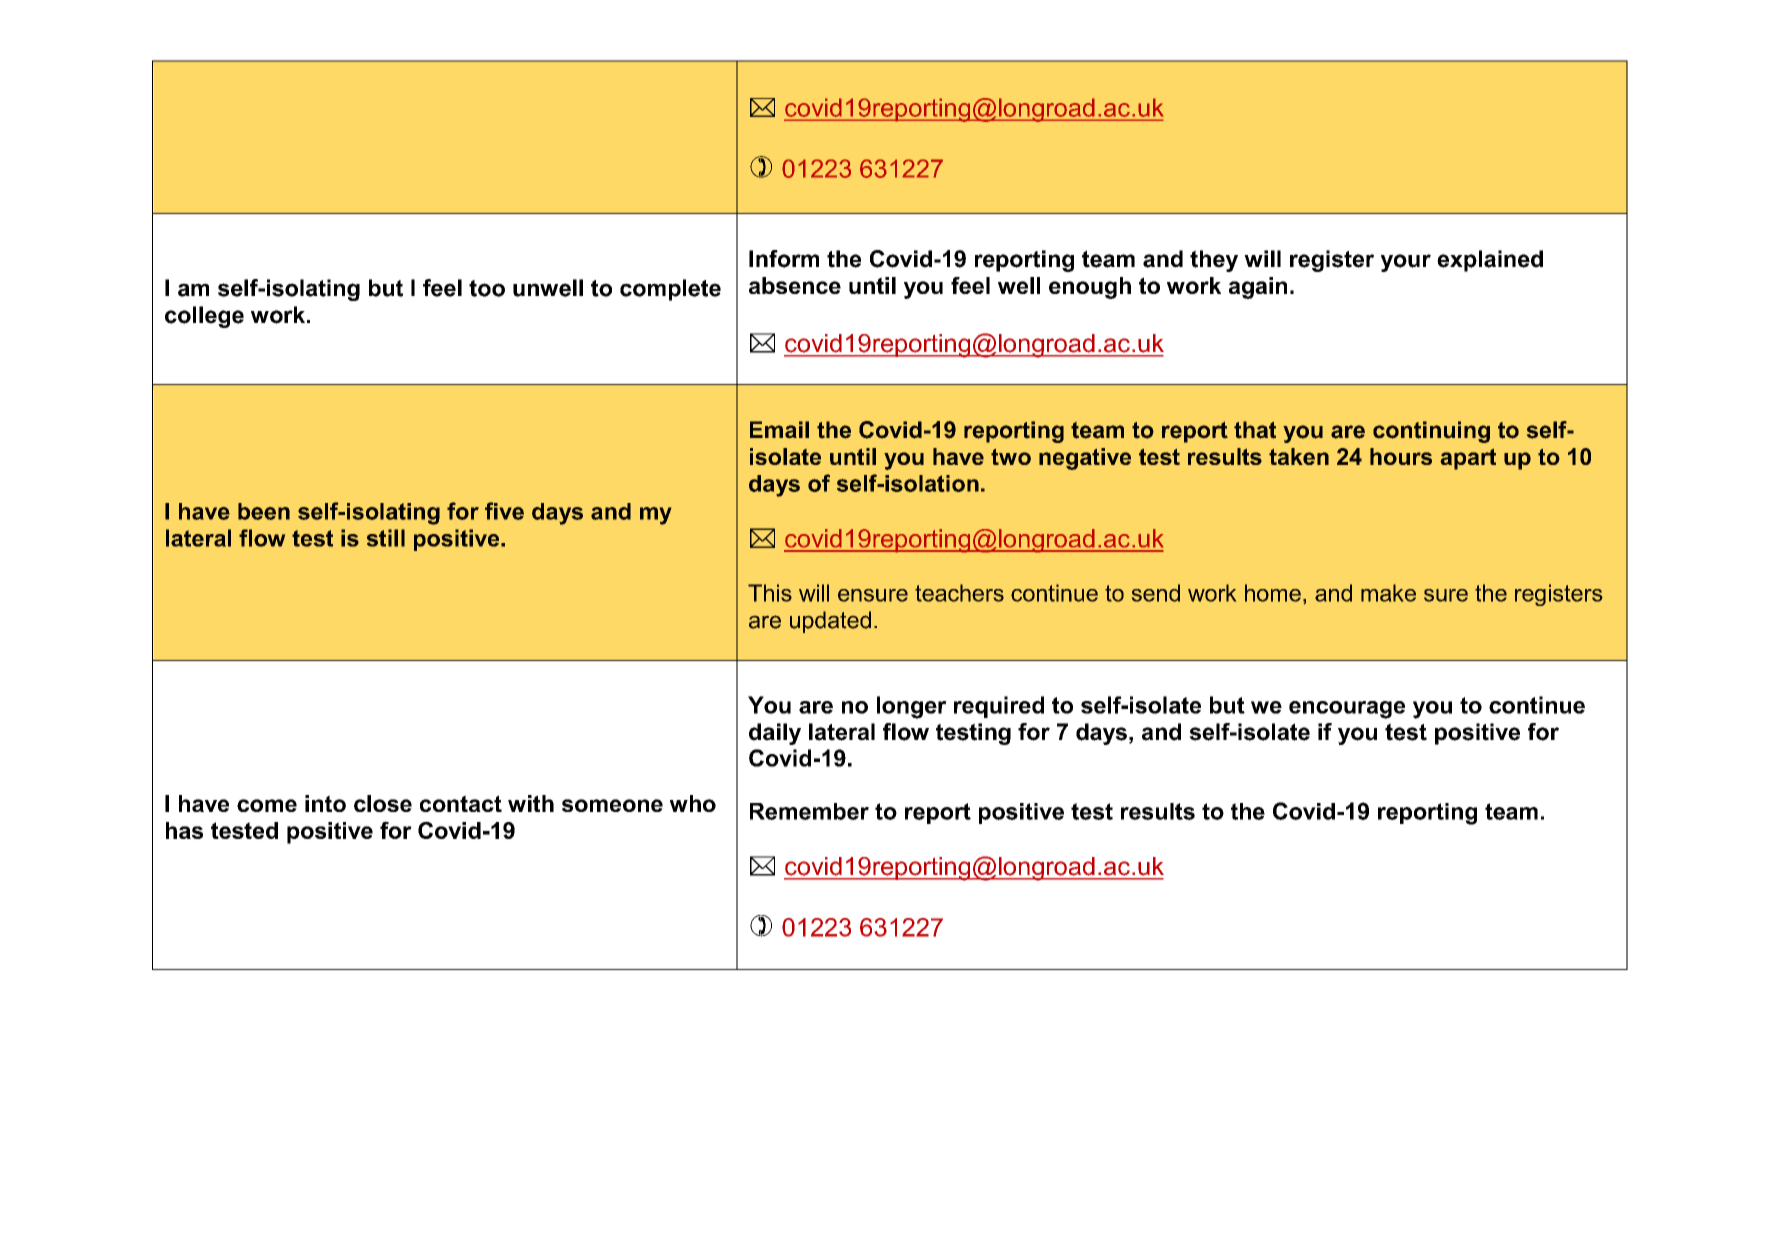 The image size is (1780, 1259). What do you see at coordinates (325, 803) in the screenshot?
I see `into` at bounding box center [325, 803].
